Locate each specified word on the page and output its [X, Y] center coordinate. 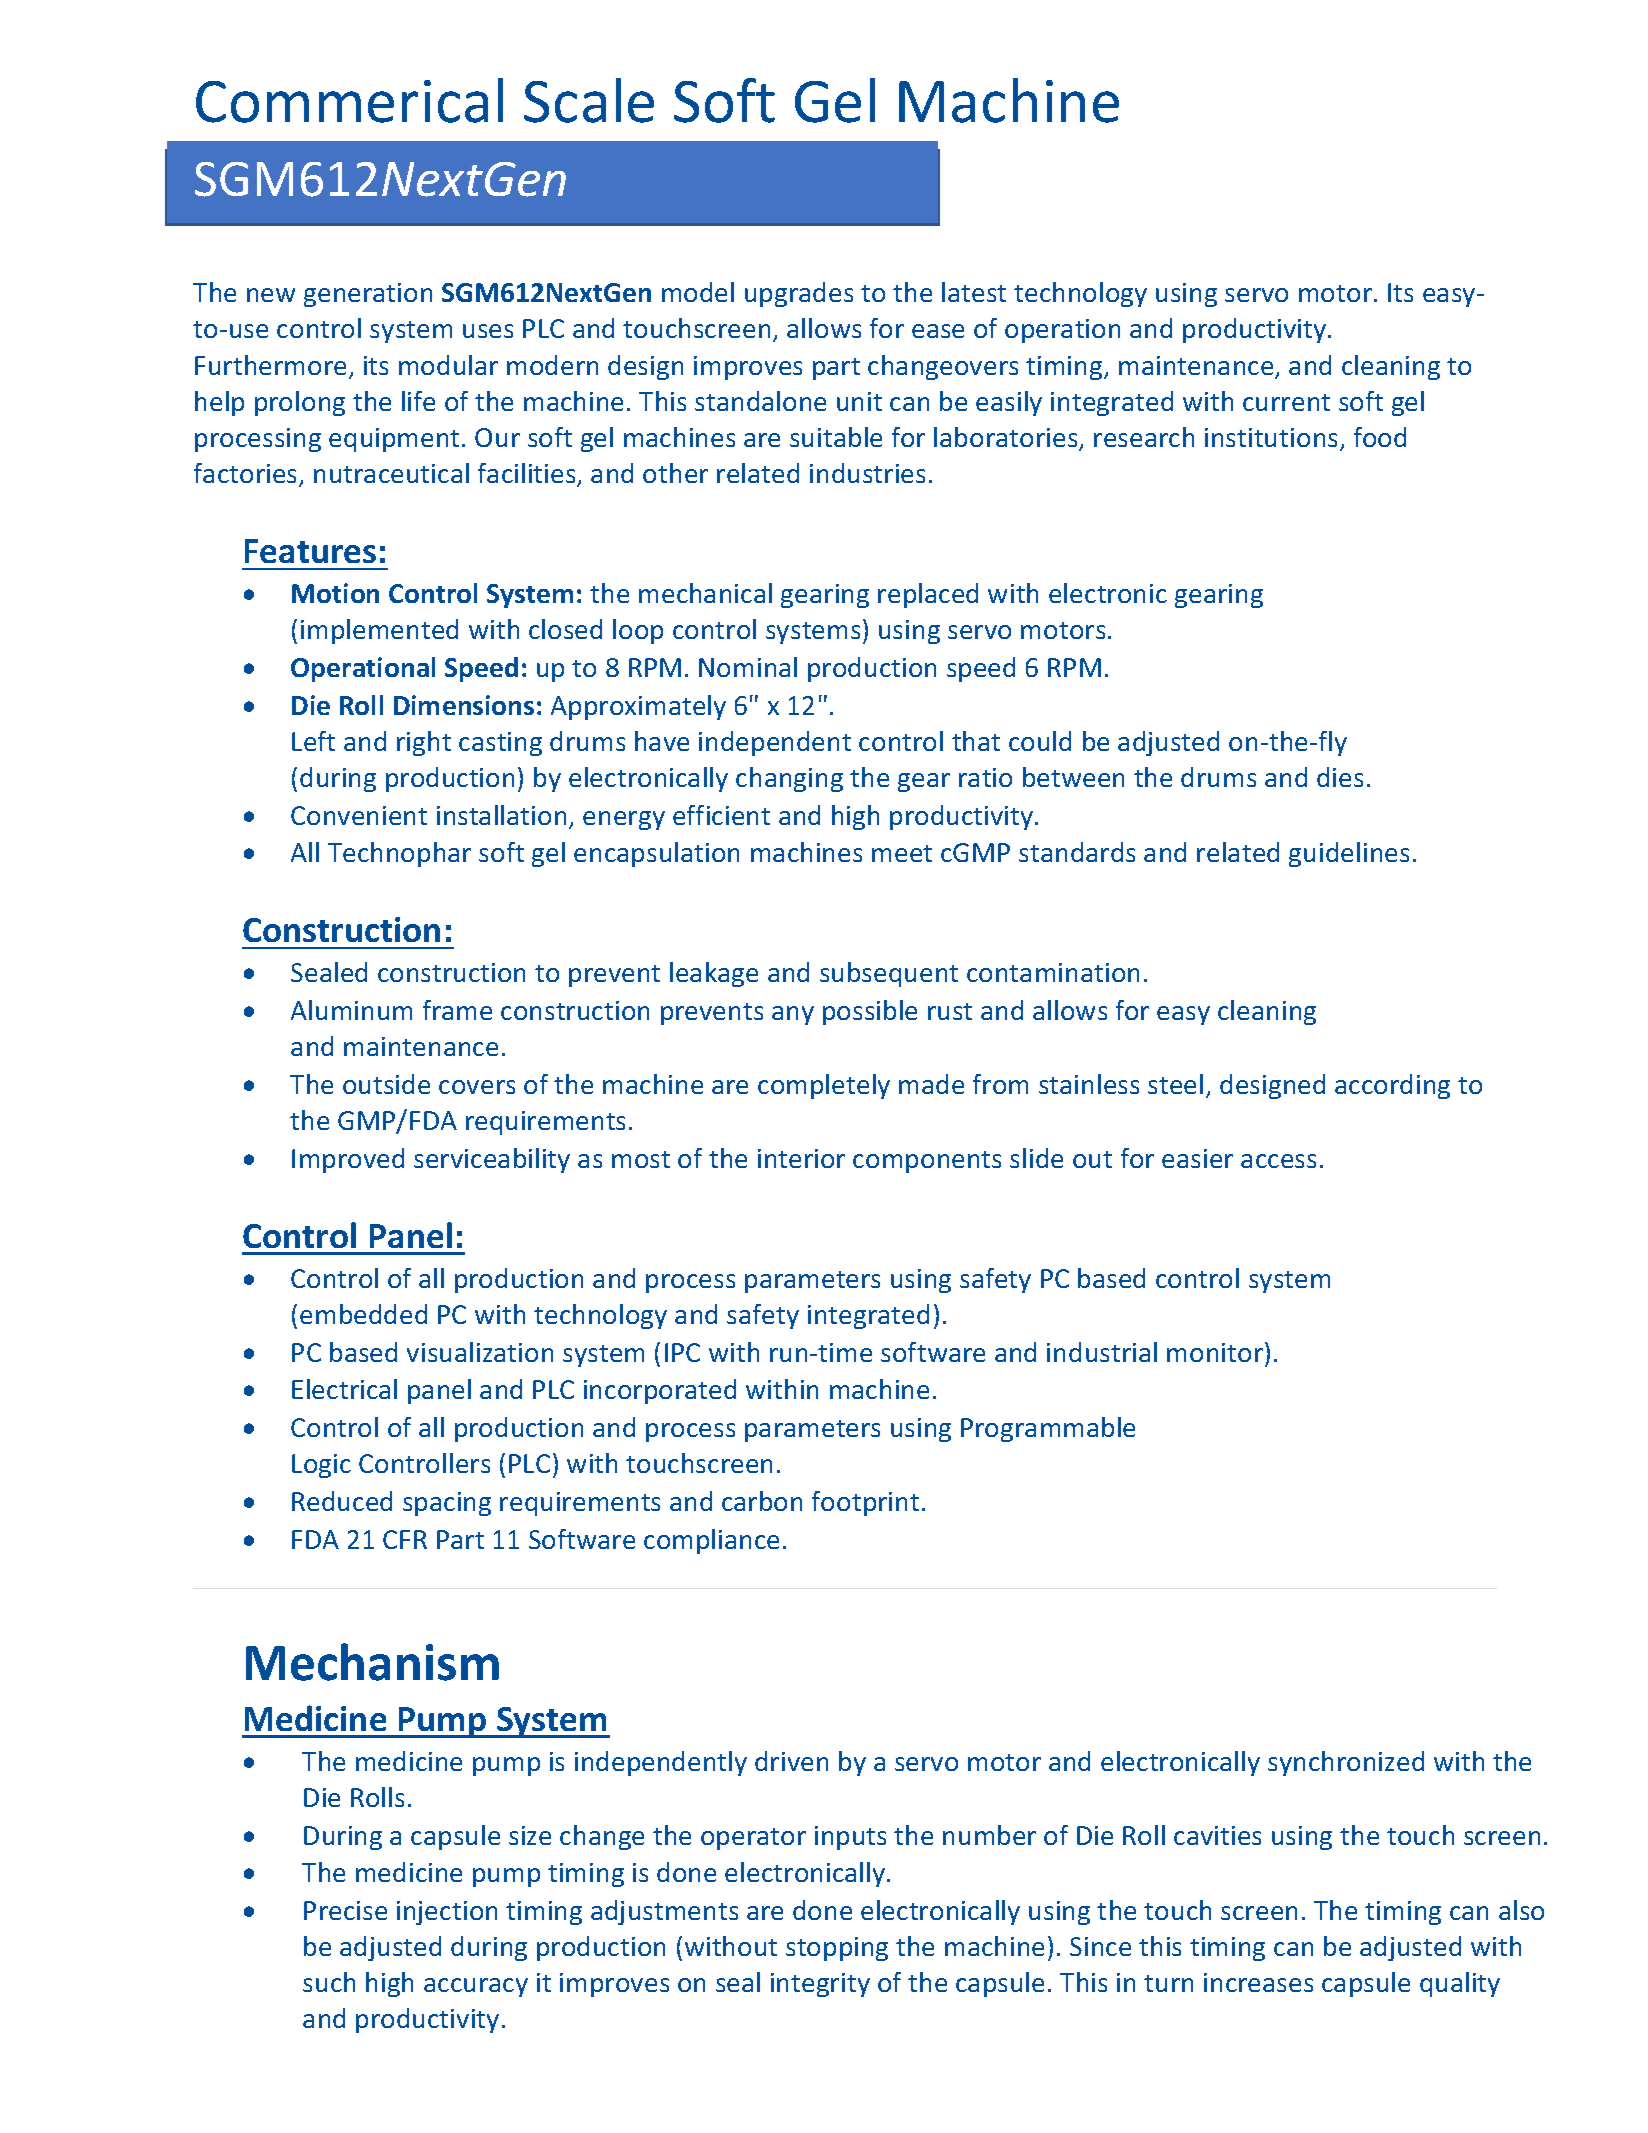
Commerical [349, 100]
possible [870, 1012]
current [1286, 402]
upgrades [799, 294]
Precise [345, 1910]
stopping [837, 1949]
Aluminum [351, 1010]
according [1392, 1086]
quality [1460, 1984]
